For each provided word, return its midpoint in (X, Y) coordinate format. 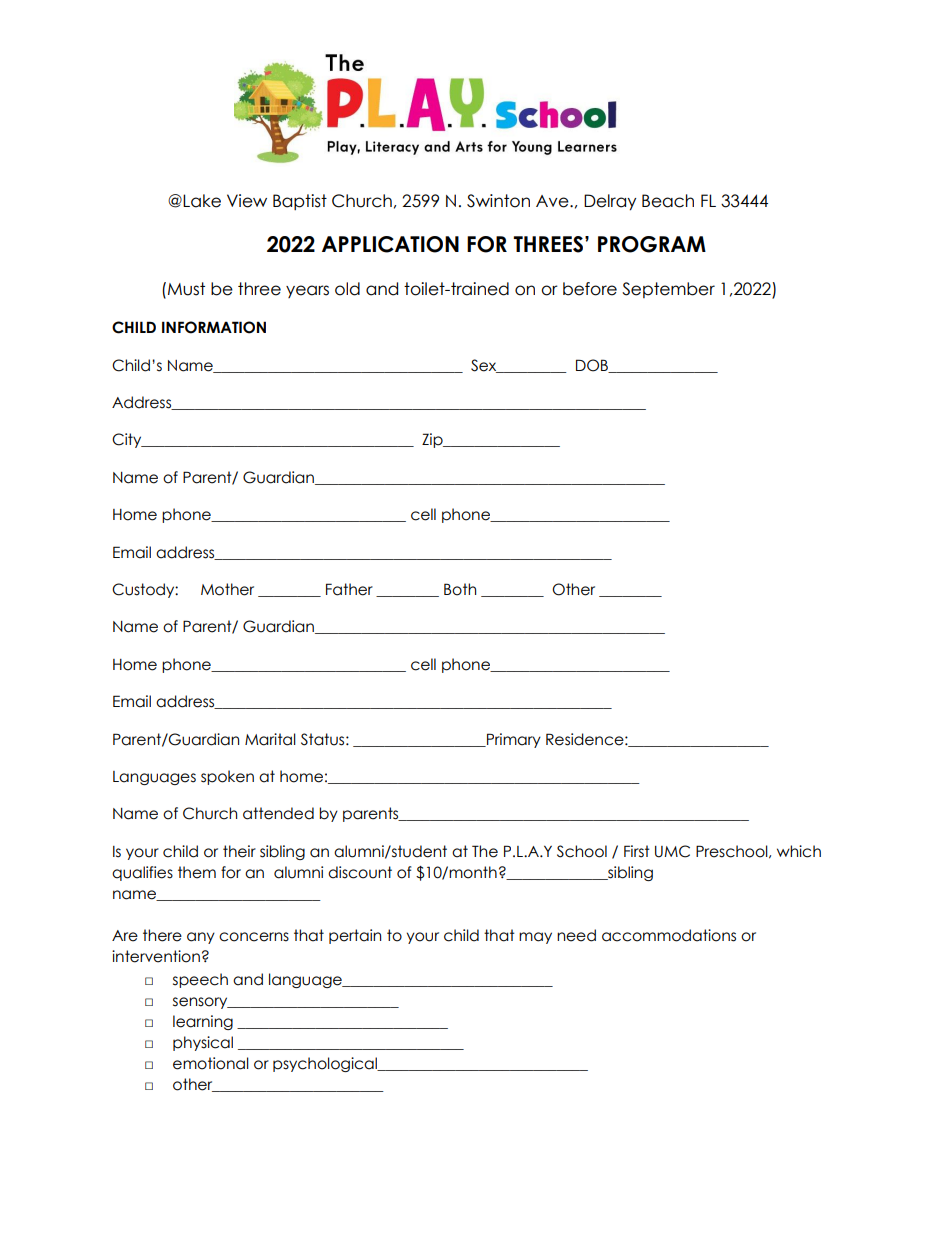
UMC (672, 851)
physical (203, 1043)
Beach (668, 201)
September (668, 290)
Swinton (498, 201)
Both (460, 589)
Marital (270, 739)
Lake (202, 201)
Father (349, 589)
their (239, 851)
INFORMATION (214, 327)
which (799, 851)
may (535, 938)
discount (360, 872)
